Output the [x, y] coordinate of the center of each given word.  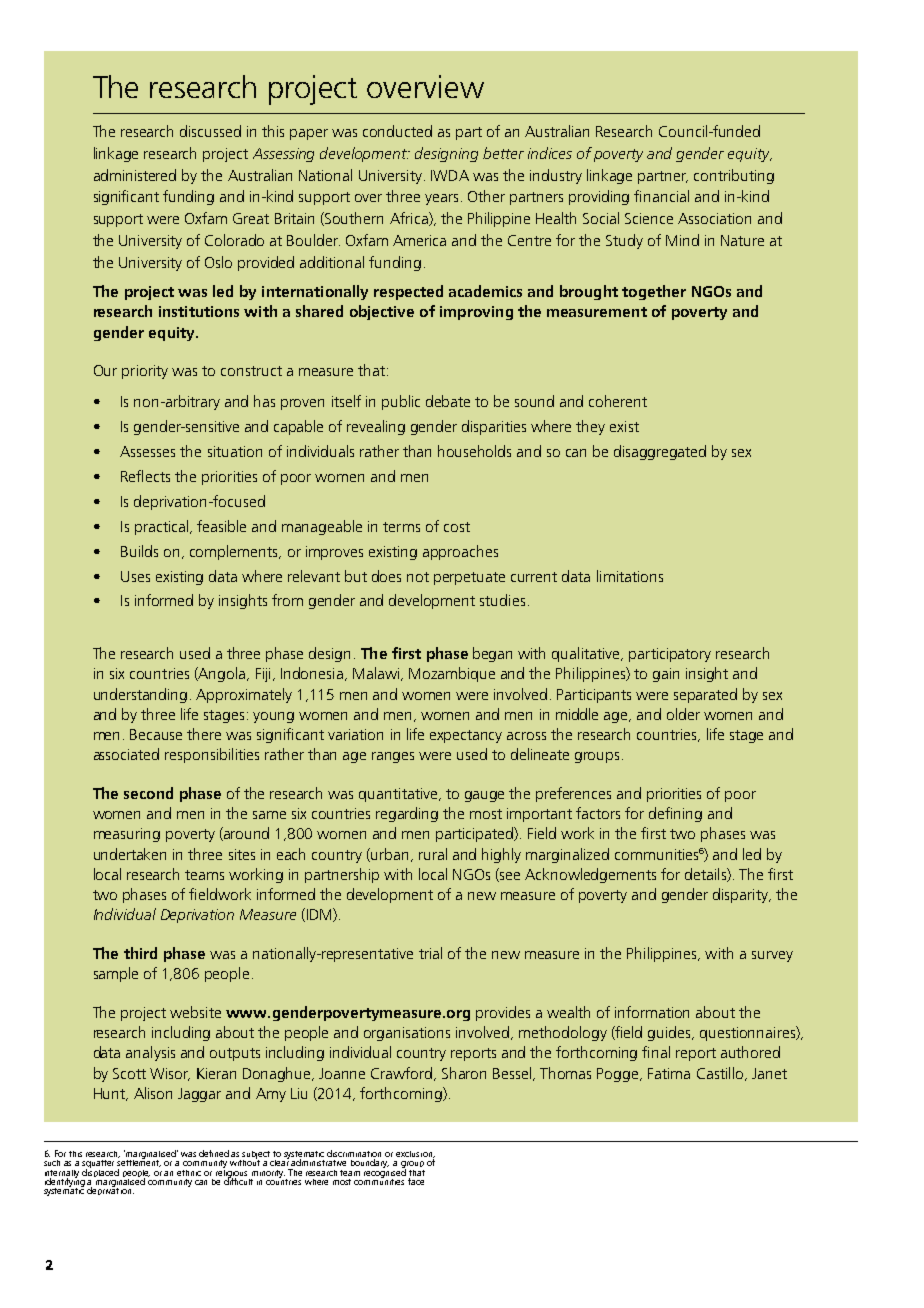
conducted [397, 131]
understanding [140, 695]
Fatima [669, 1073]
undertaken [130, 854]
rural [433, 854]
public [401, 402]
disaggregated [660, 452]
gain [666, 675]
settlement [139, 1162]
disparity [741, 895]
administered [135, 175]
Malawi [377, 674]
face [416, 1180]
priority [145, 372]
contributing [734, 176]
